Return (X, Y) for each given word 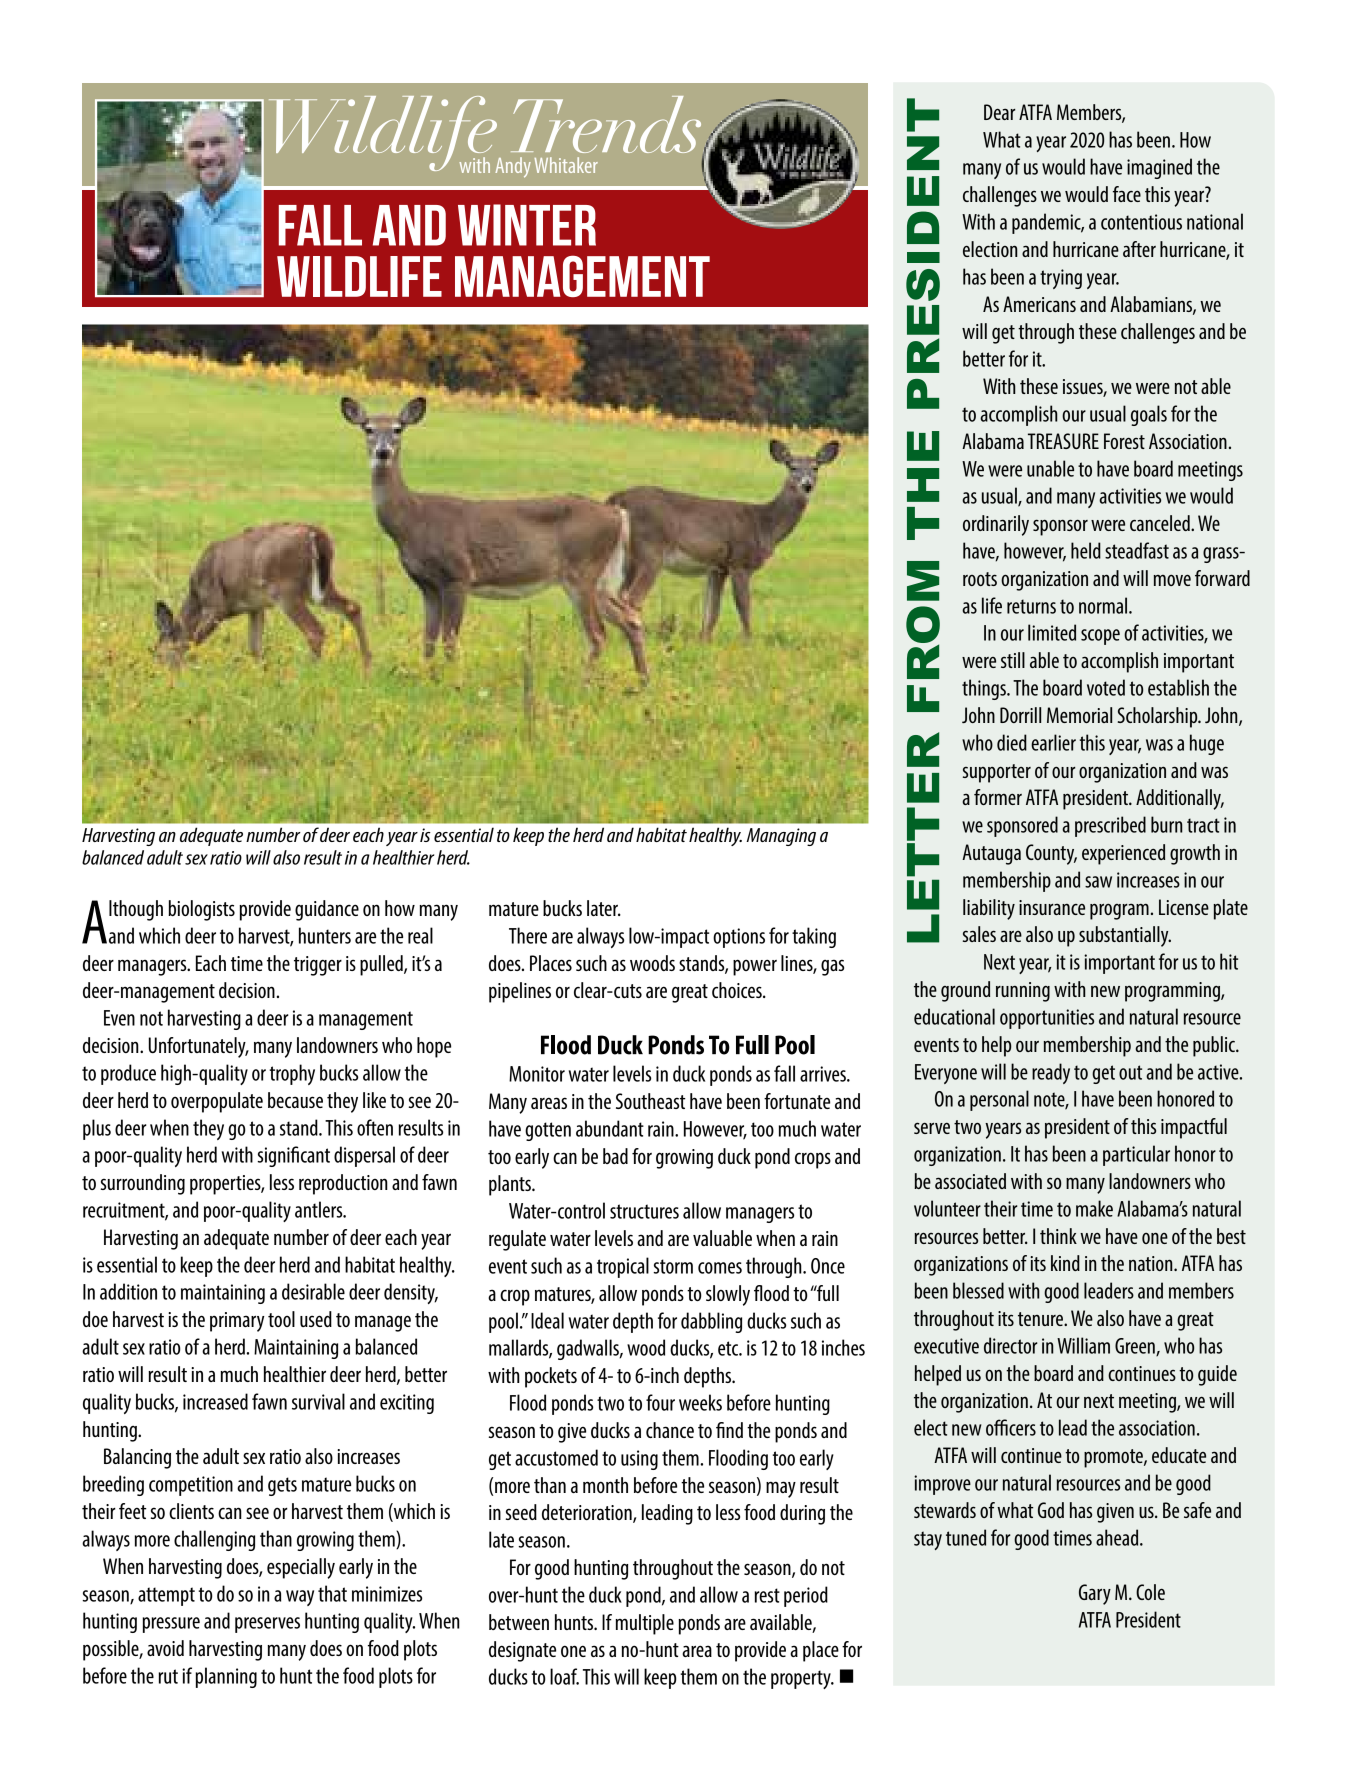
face (1127, 194)
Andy (513, 167)
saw (1098, 882)
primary (237, 1322)
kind (1065, 1263)
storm (673, 1266)
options (739, 938)
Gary (1095, 1594)
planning (226, 1677)
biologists (201, 910)
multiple (644, 1624)
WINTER (527, 225)
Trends (607, 126)
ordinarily (996, 525)
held (1086, 550)
